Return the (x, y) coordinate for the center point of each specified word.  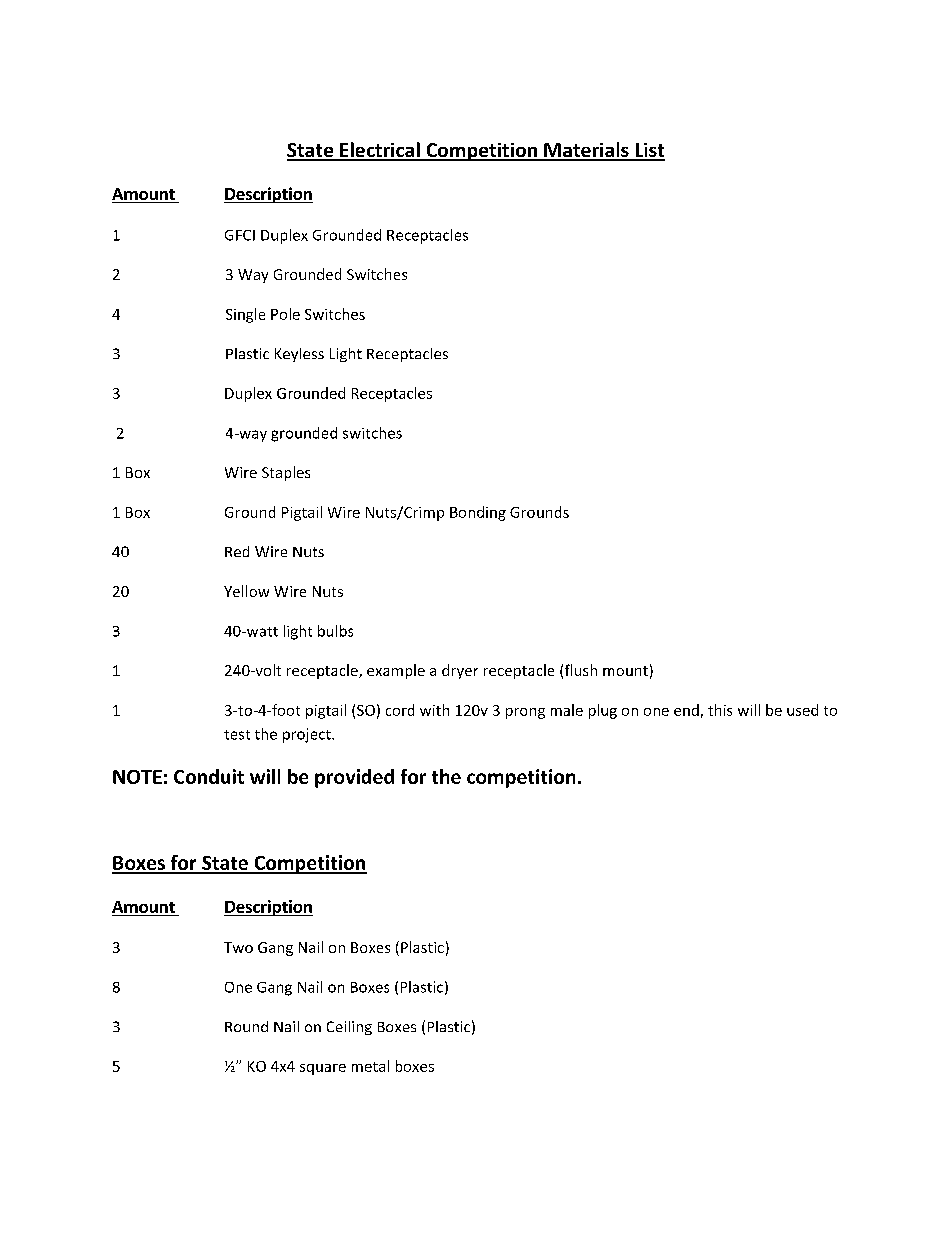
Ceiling (349, 1028)
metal (370, 1066)
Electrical (380, 151)
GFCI (240, 235)
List (649, 151)
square (323, 1069)
